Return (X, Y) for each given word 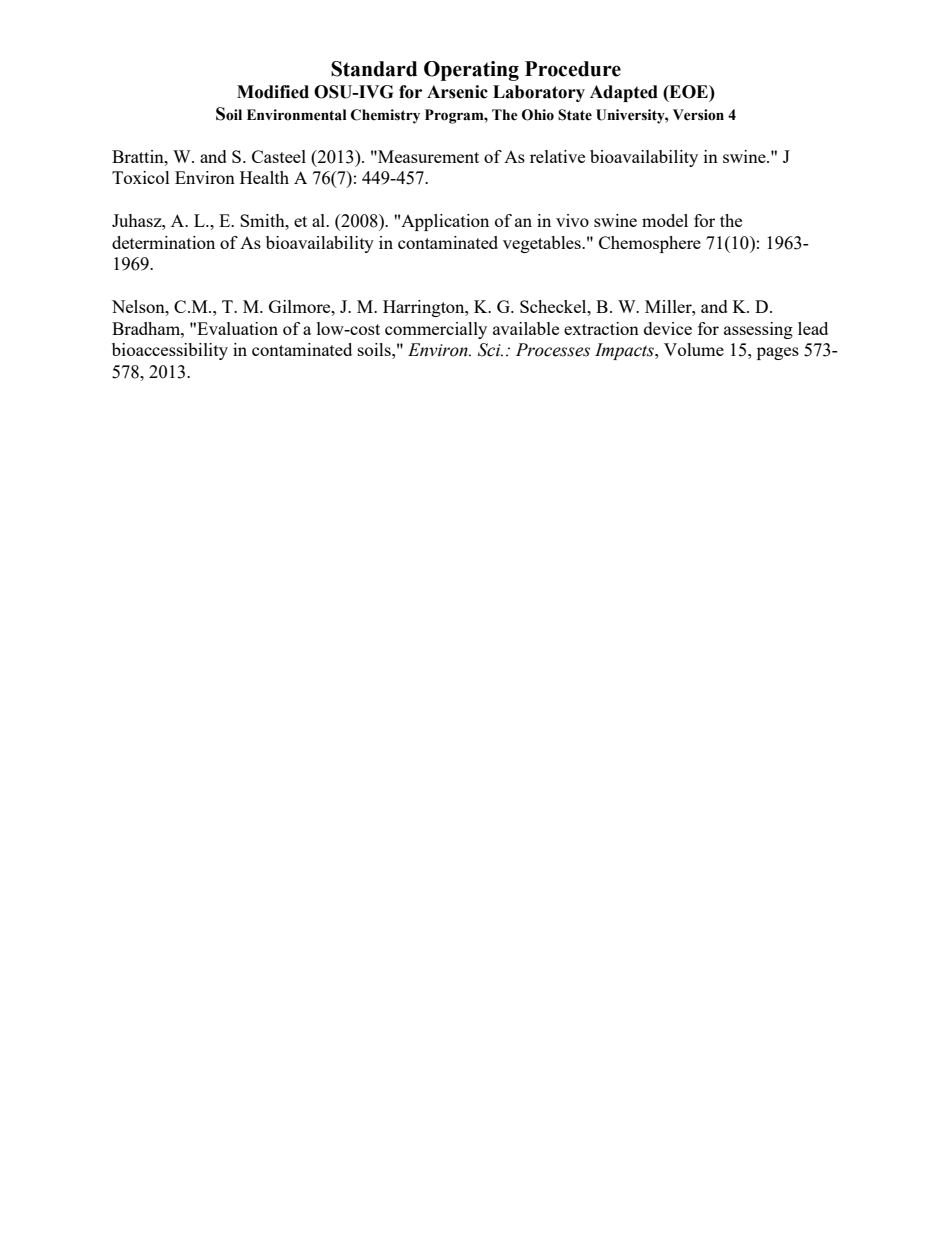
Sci (490, 350)
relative (557, 156)
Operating (471, 71)
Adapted (624, 93)
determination (163, 242)
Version (698, 115)
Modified (273, 92)
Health (264, 177)
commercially (436, 330)
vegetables (543, 244)
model (665, 220)
